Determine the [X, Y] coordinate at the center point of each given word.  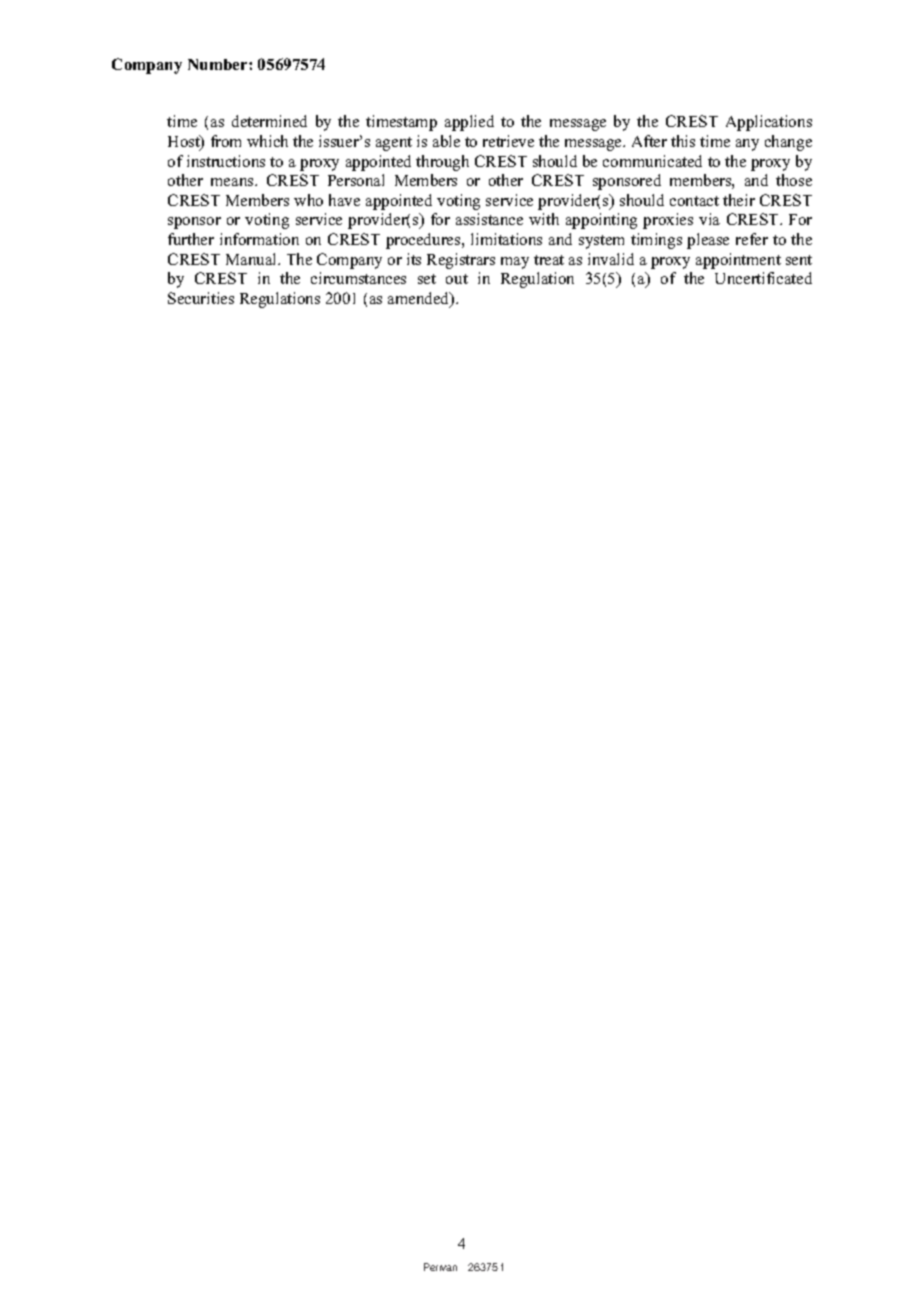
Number [219, 64]
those [794, 180]
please [708, 241]
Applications [769, 123]
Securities [201, 298]
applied [469, 123]
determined [269, 121]
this [683, 141]
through [442, 163]
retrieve [508, 141]
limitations [506, 239]
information [259, 239]
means [233, 182]
